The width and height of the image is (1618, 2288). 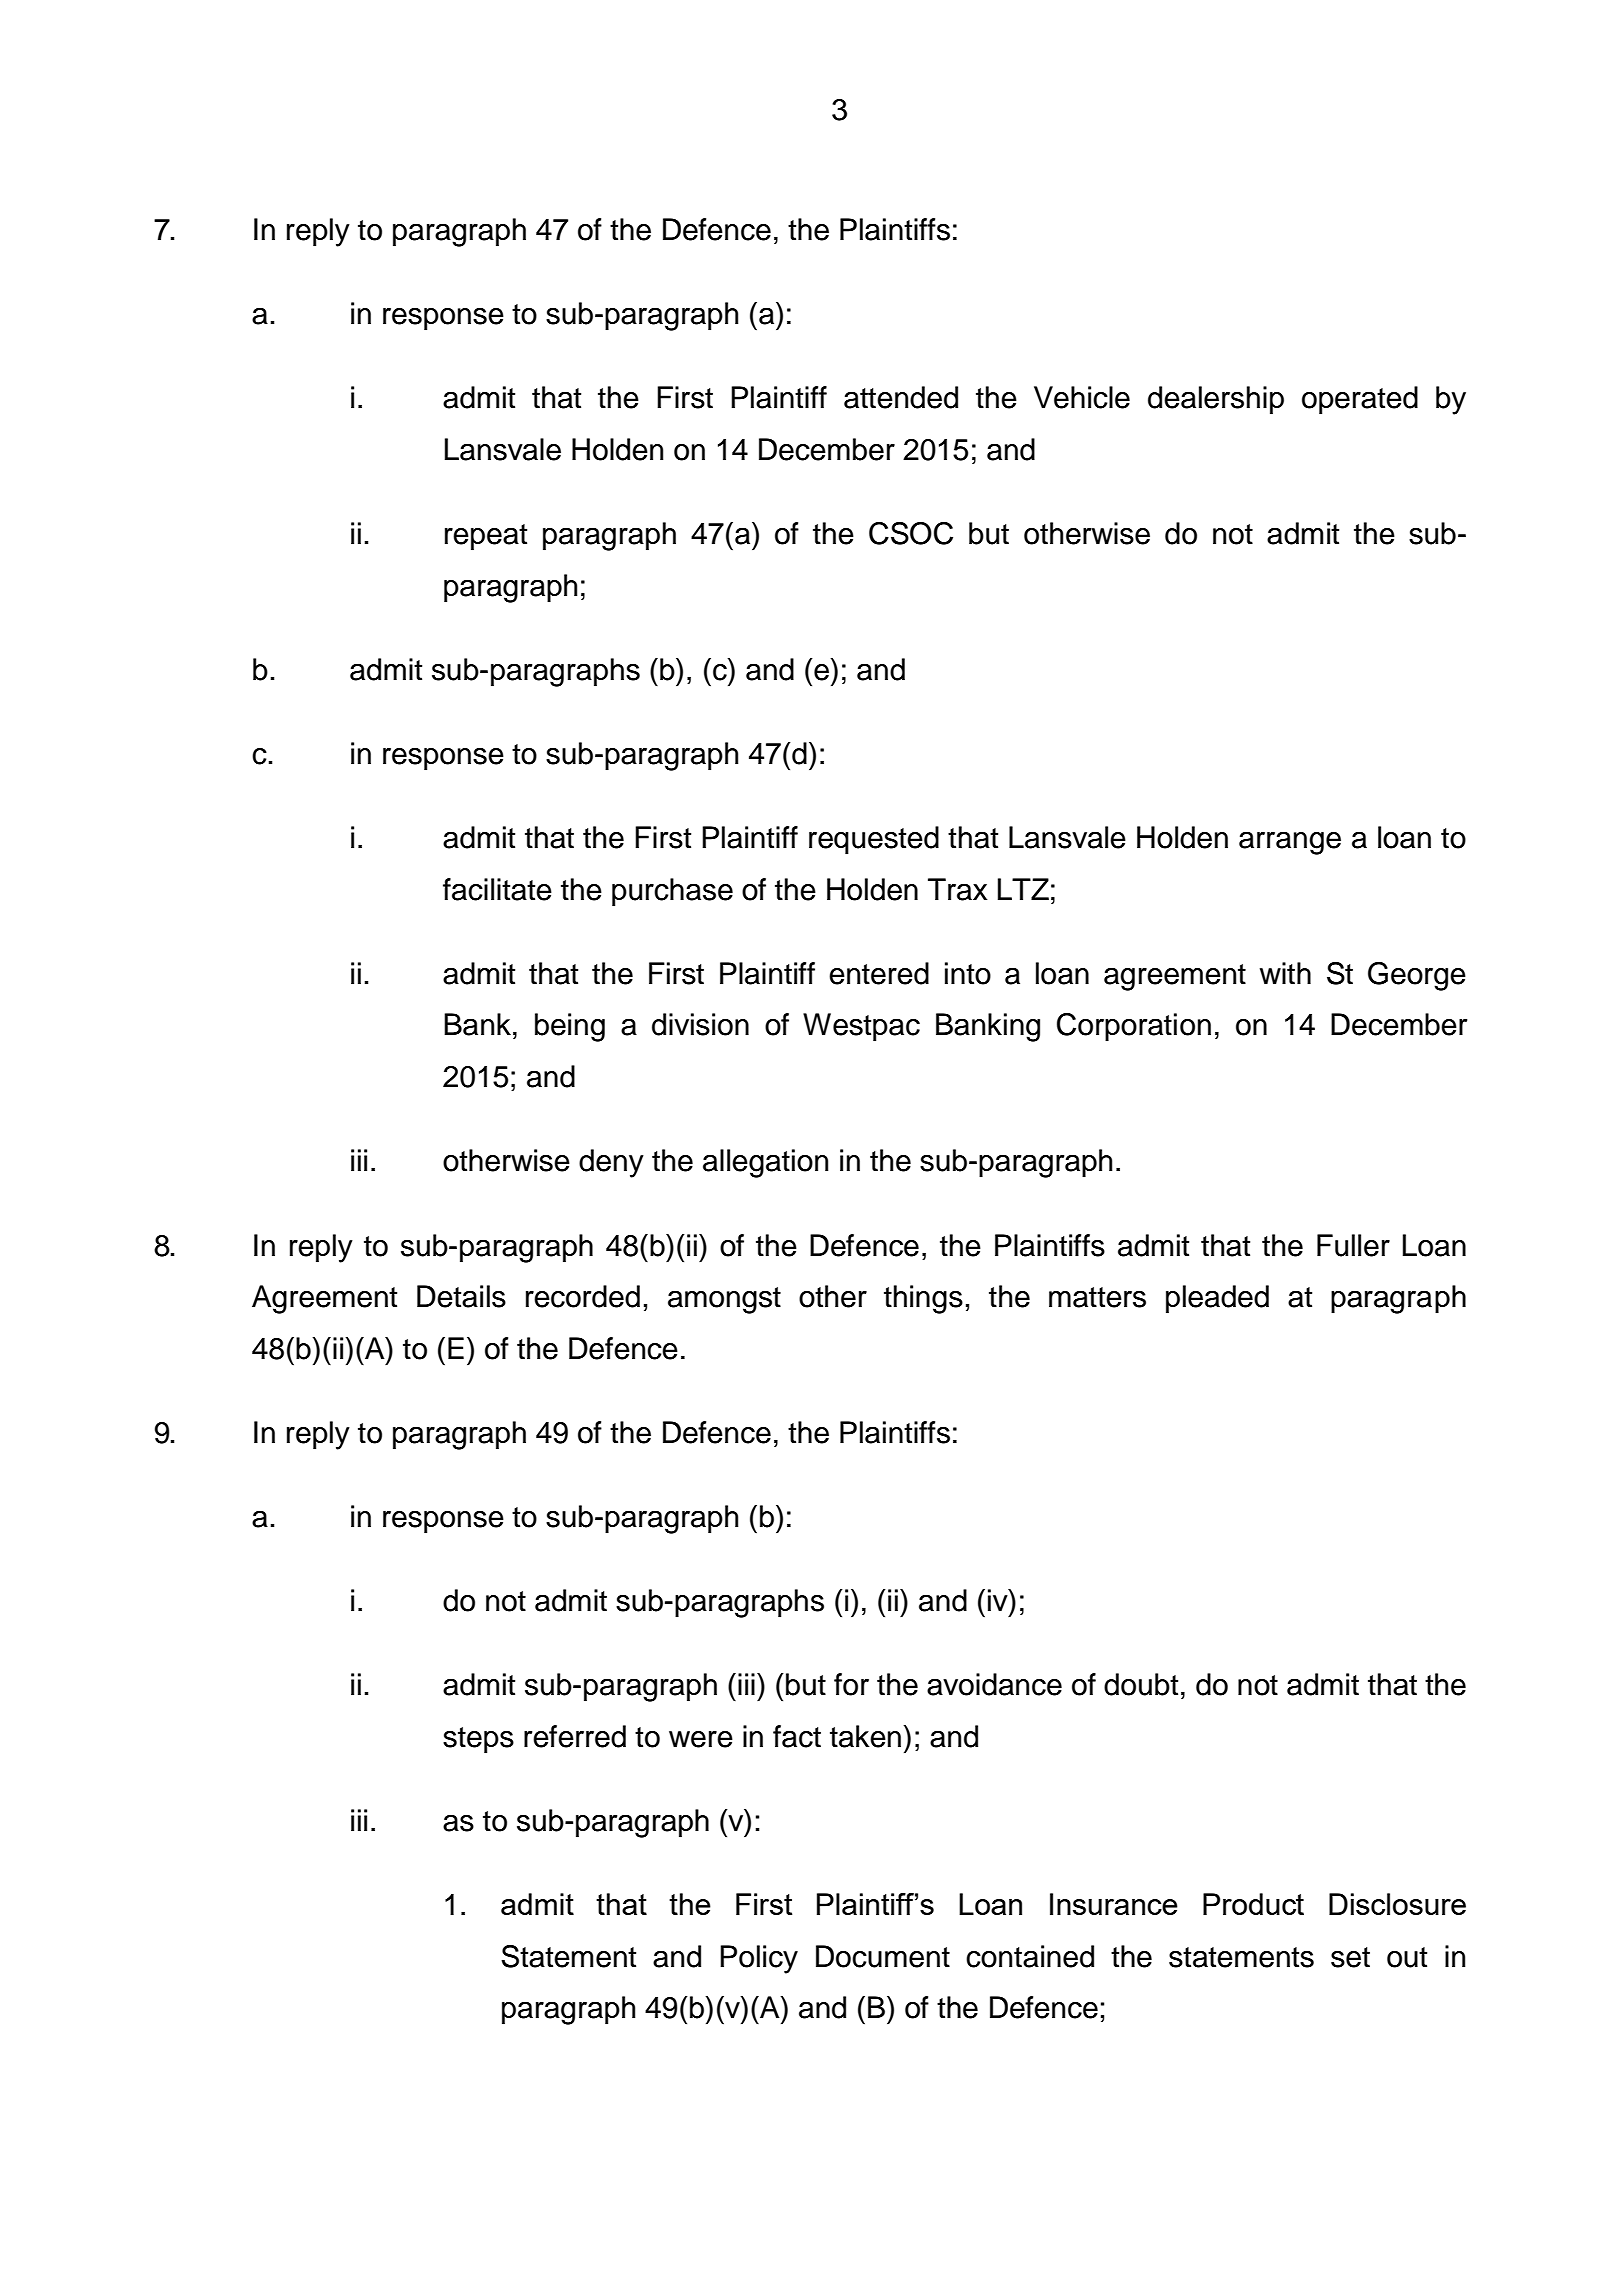 What do you see at coordinates (901, 397) in the image?
I see `attended` at bounding box center [901, 397].
